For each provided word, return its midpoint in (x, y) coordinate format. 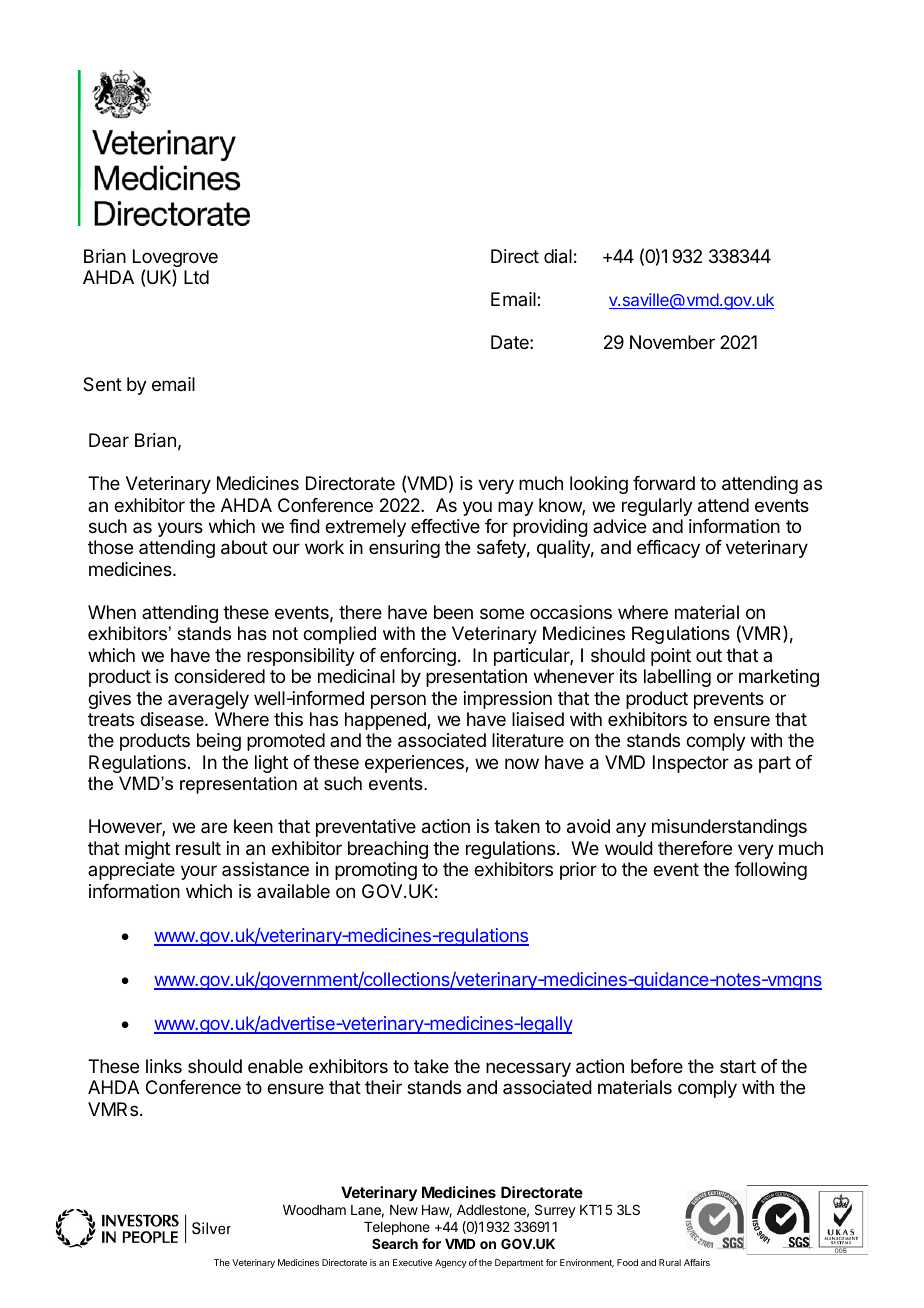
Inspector (691, 764)
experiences (415, 764)
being (219, 742)
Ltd (196, 277)
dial (558, 256)
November (672, 342)
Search (395, 1243)
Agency (451, 1263)
